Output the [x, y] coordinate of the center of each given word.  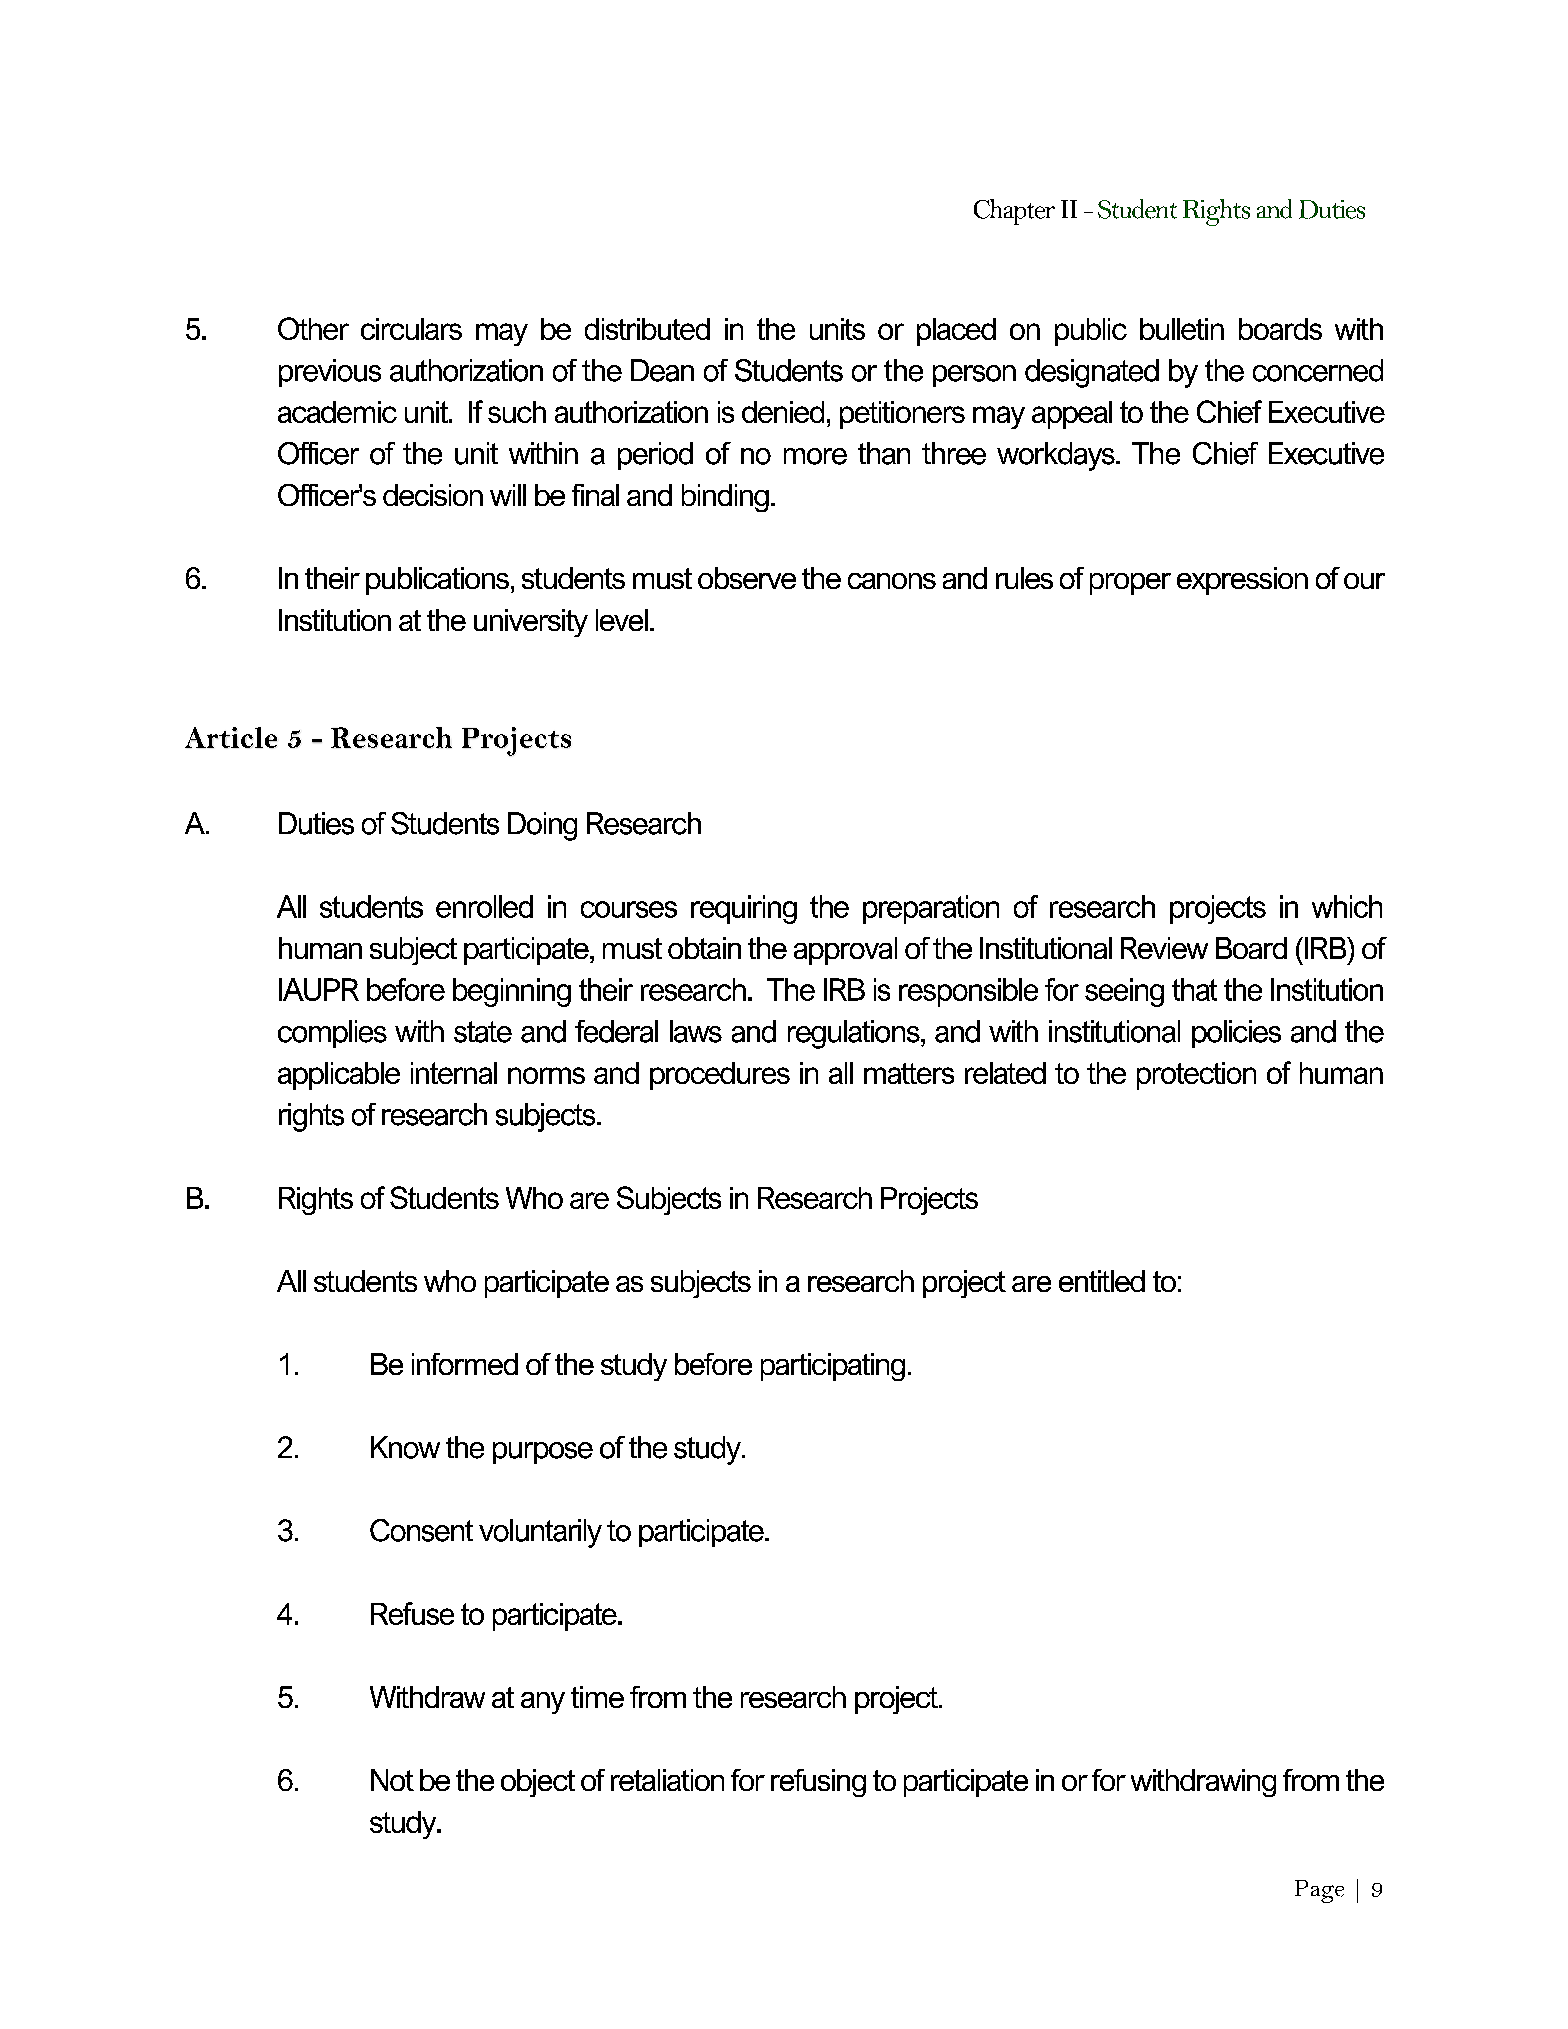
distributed [647, 329]
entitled [1102, 1281]
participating [833, 1367]
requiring [744, 909]
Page [1319, 1891]
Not [392, 1780]
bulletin [1182, 329]
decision [433, 495]
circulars [411, 329]
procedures [720, 1076]
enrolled [484, 906]
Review [1164, 948]
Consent [421, 1530]
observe [747, 578]
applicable [339, 1076]
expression [1242, 581]
